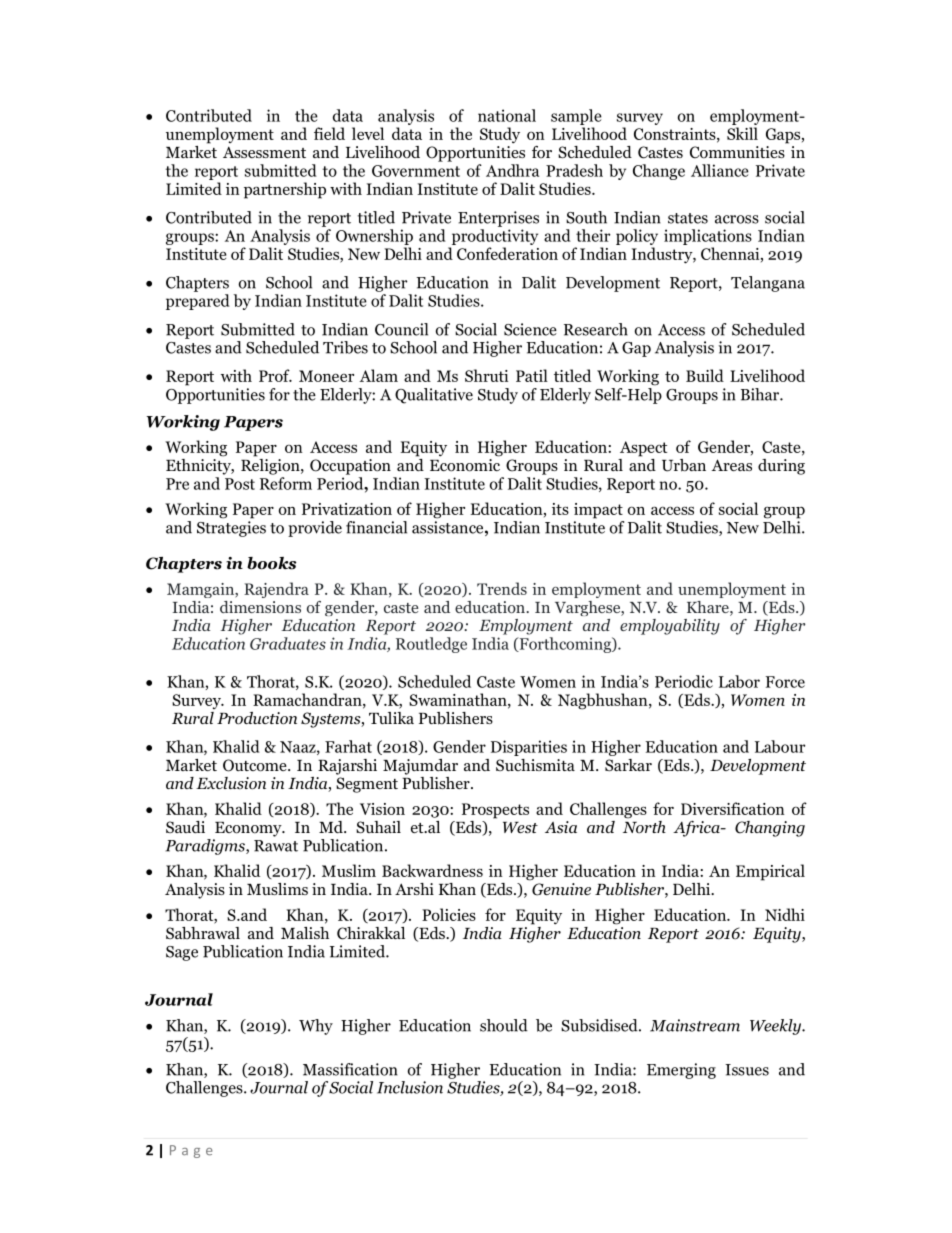 This page has width=952, height=1233. I want to click on dimensions, so click(260, 607).
